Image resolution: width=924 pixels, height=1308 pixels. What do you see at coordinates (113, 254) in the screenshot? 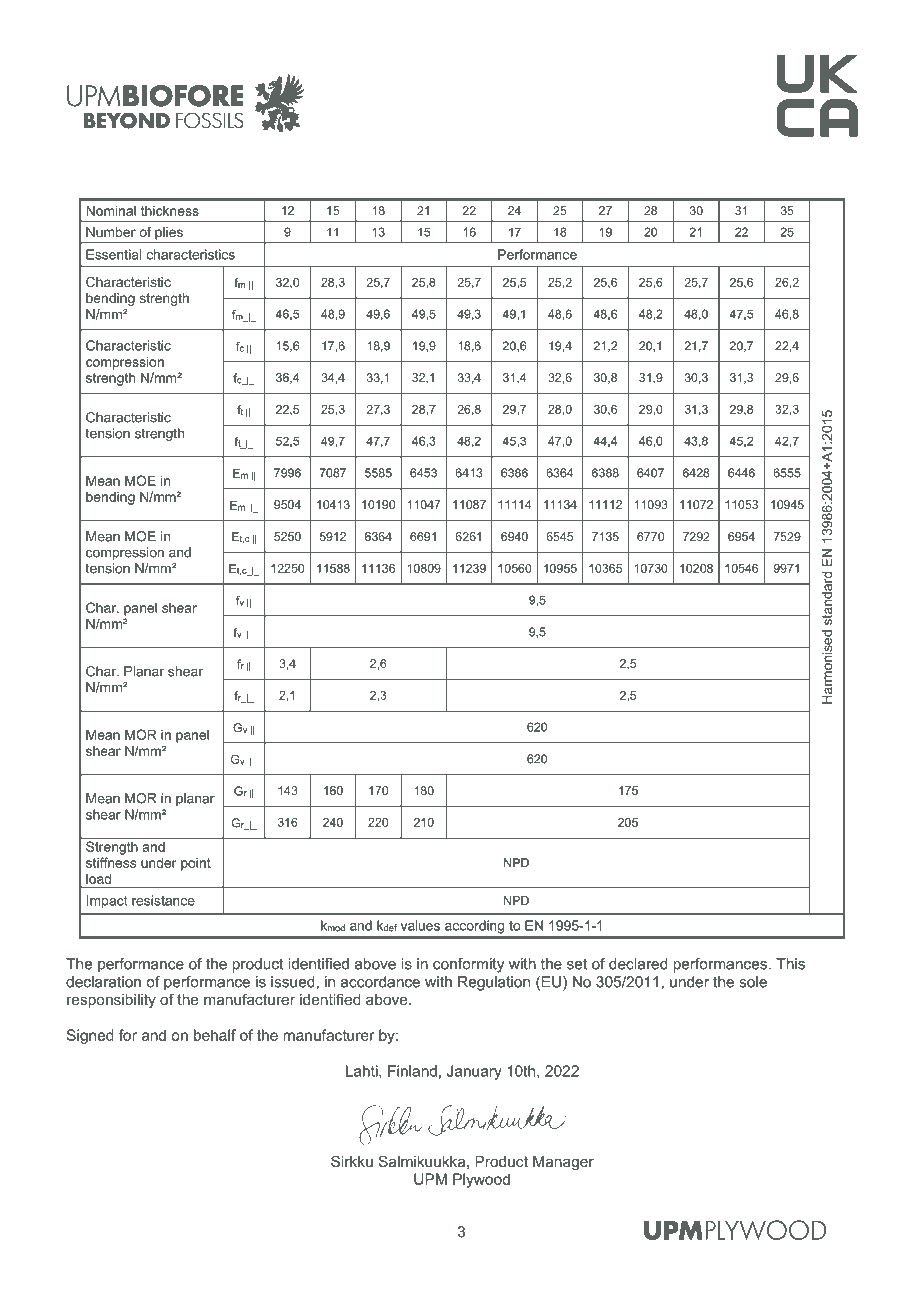
I see `Essential` at bounding box center [113, 254].
